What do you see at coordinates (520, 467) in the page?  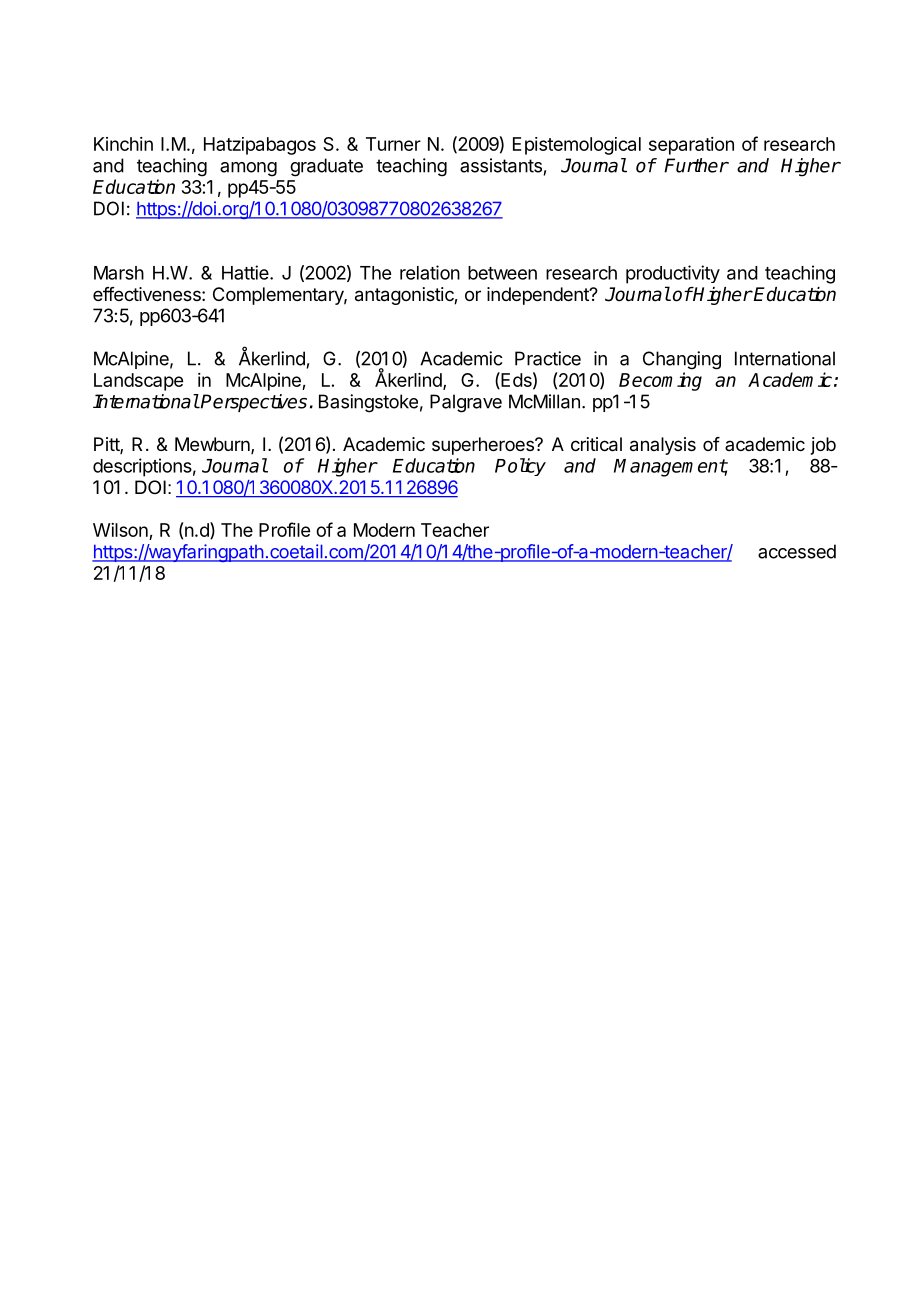 I see `Policy` at bounding box center [520, 467].
